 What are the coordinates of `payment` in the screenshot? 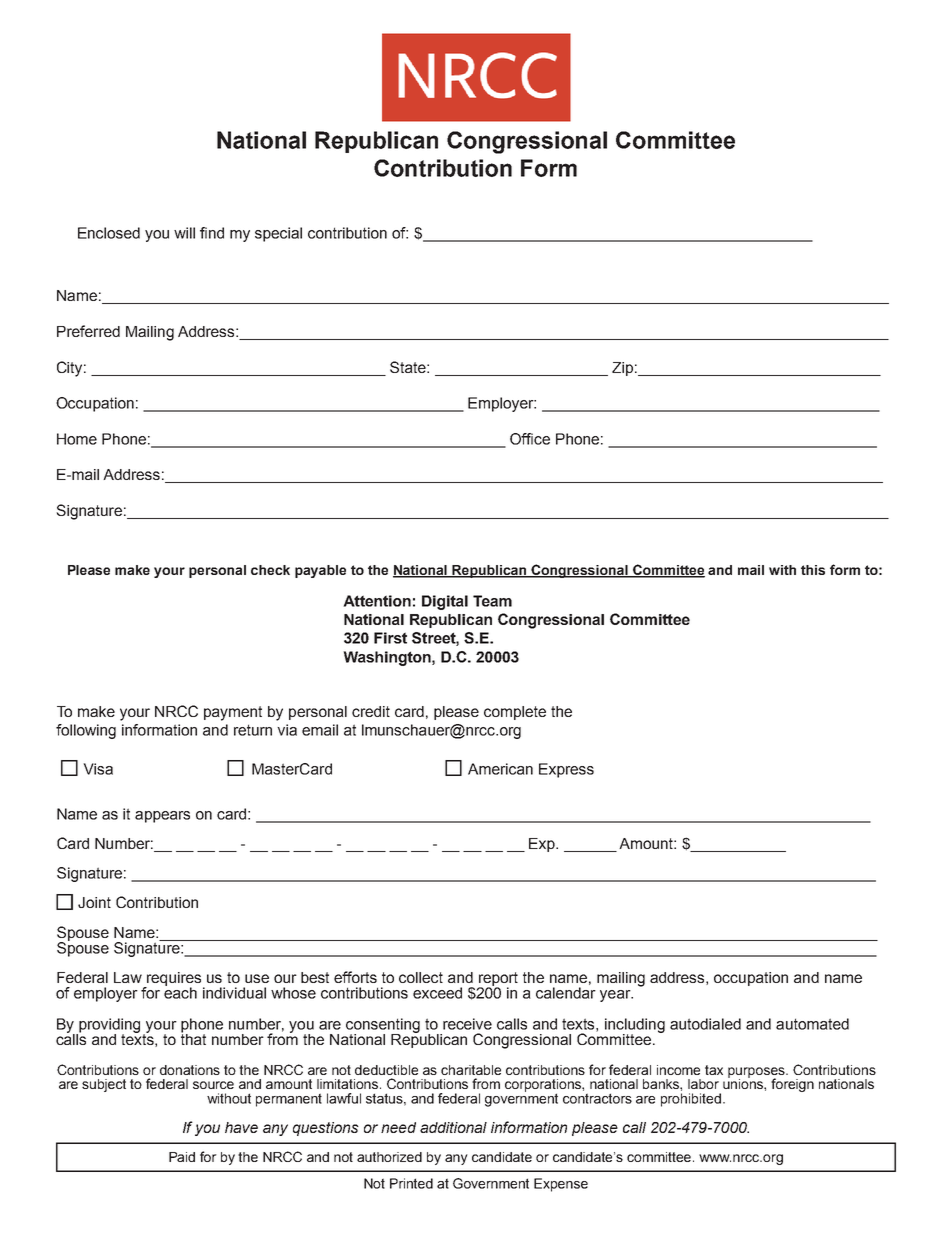 It's located at (233, 713).
